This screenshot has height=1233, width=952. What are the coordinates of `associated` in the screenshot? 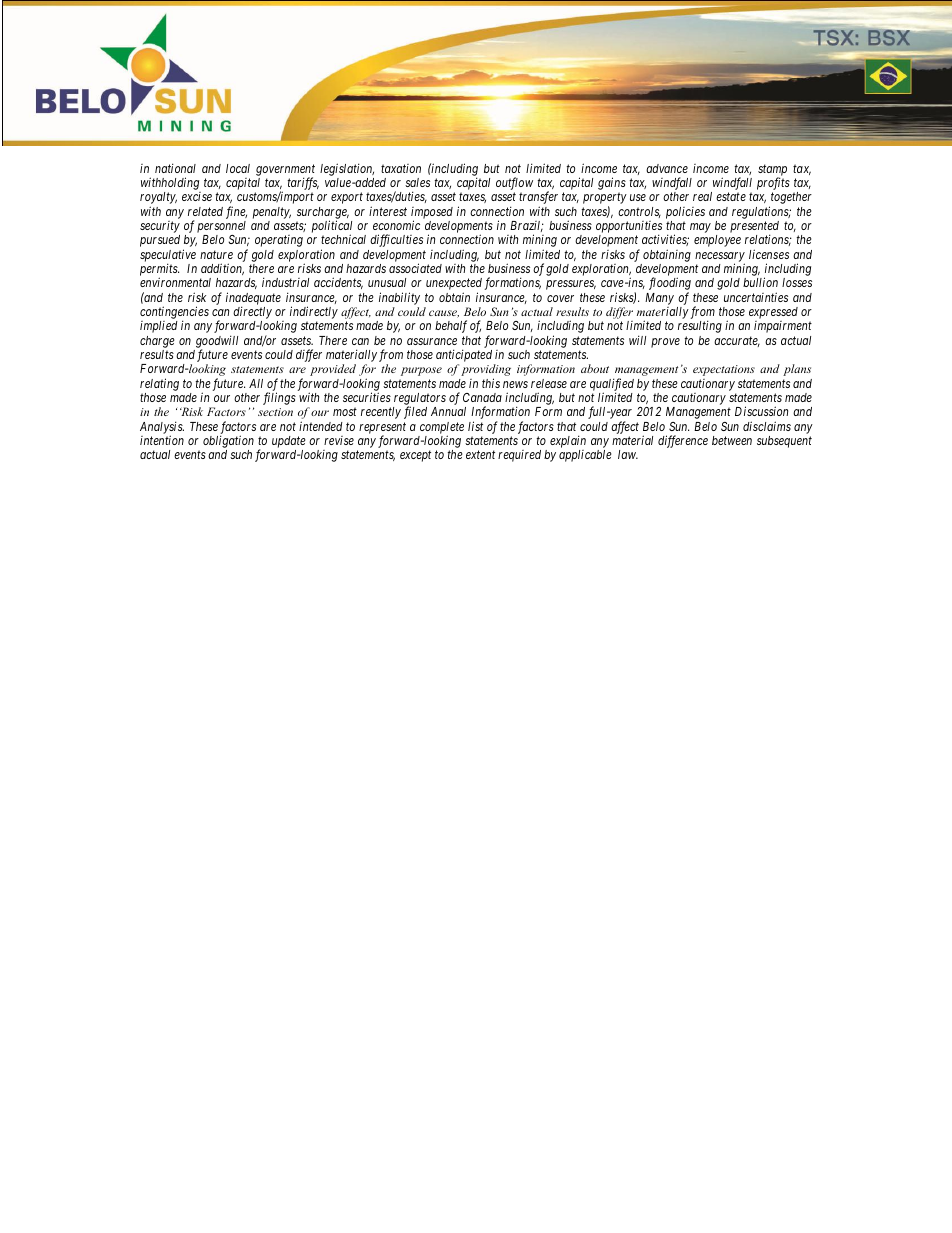 It's located at (415, 268).
